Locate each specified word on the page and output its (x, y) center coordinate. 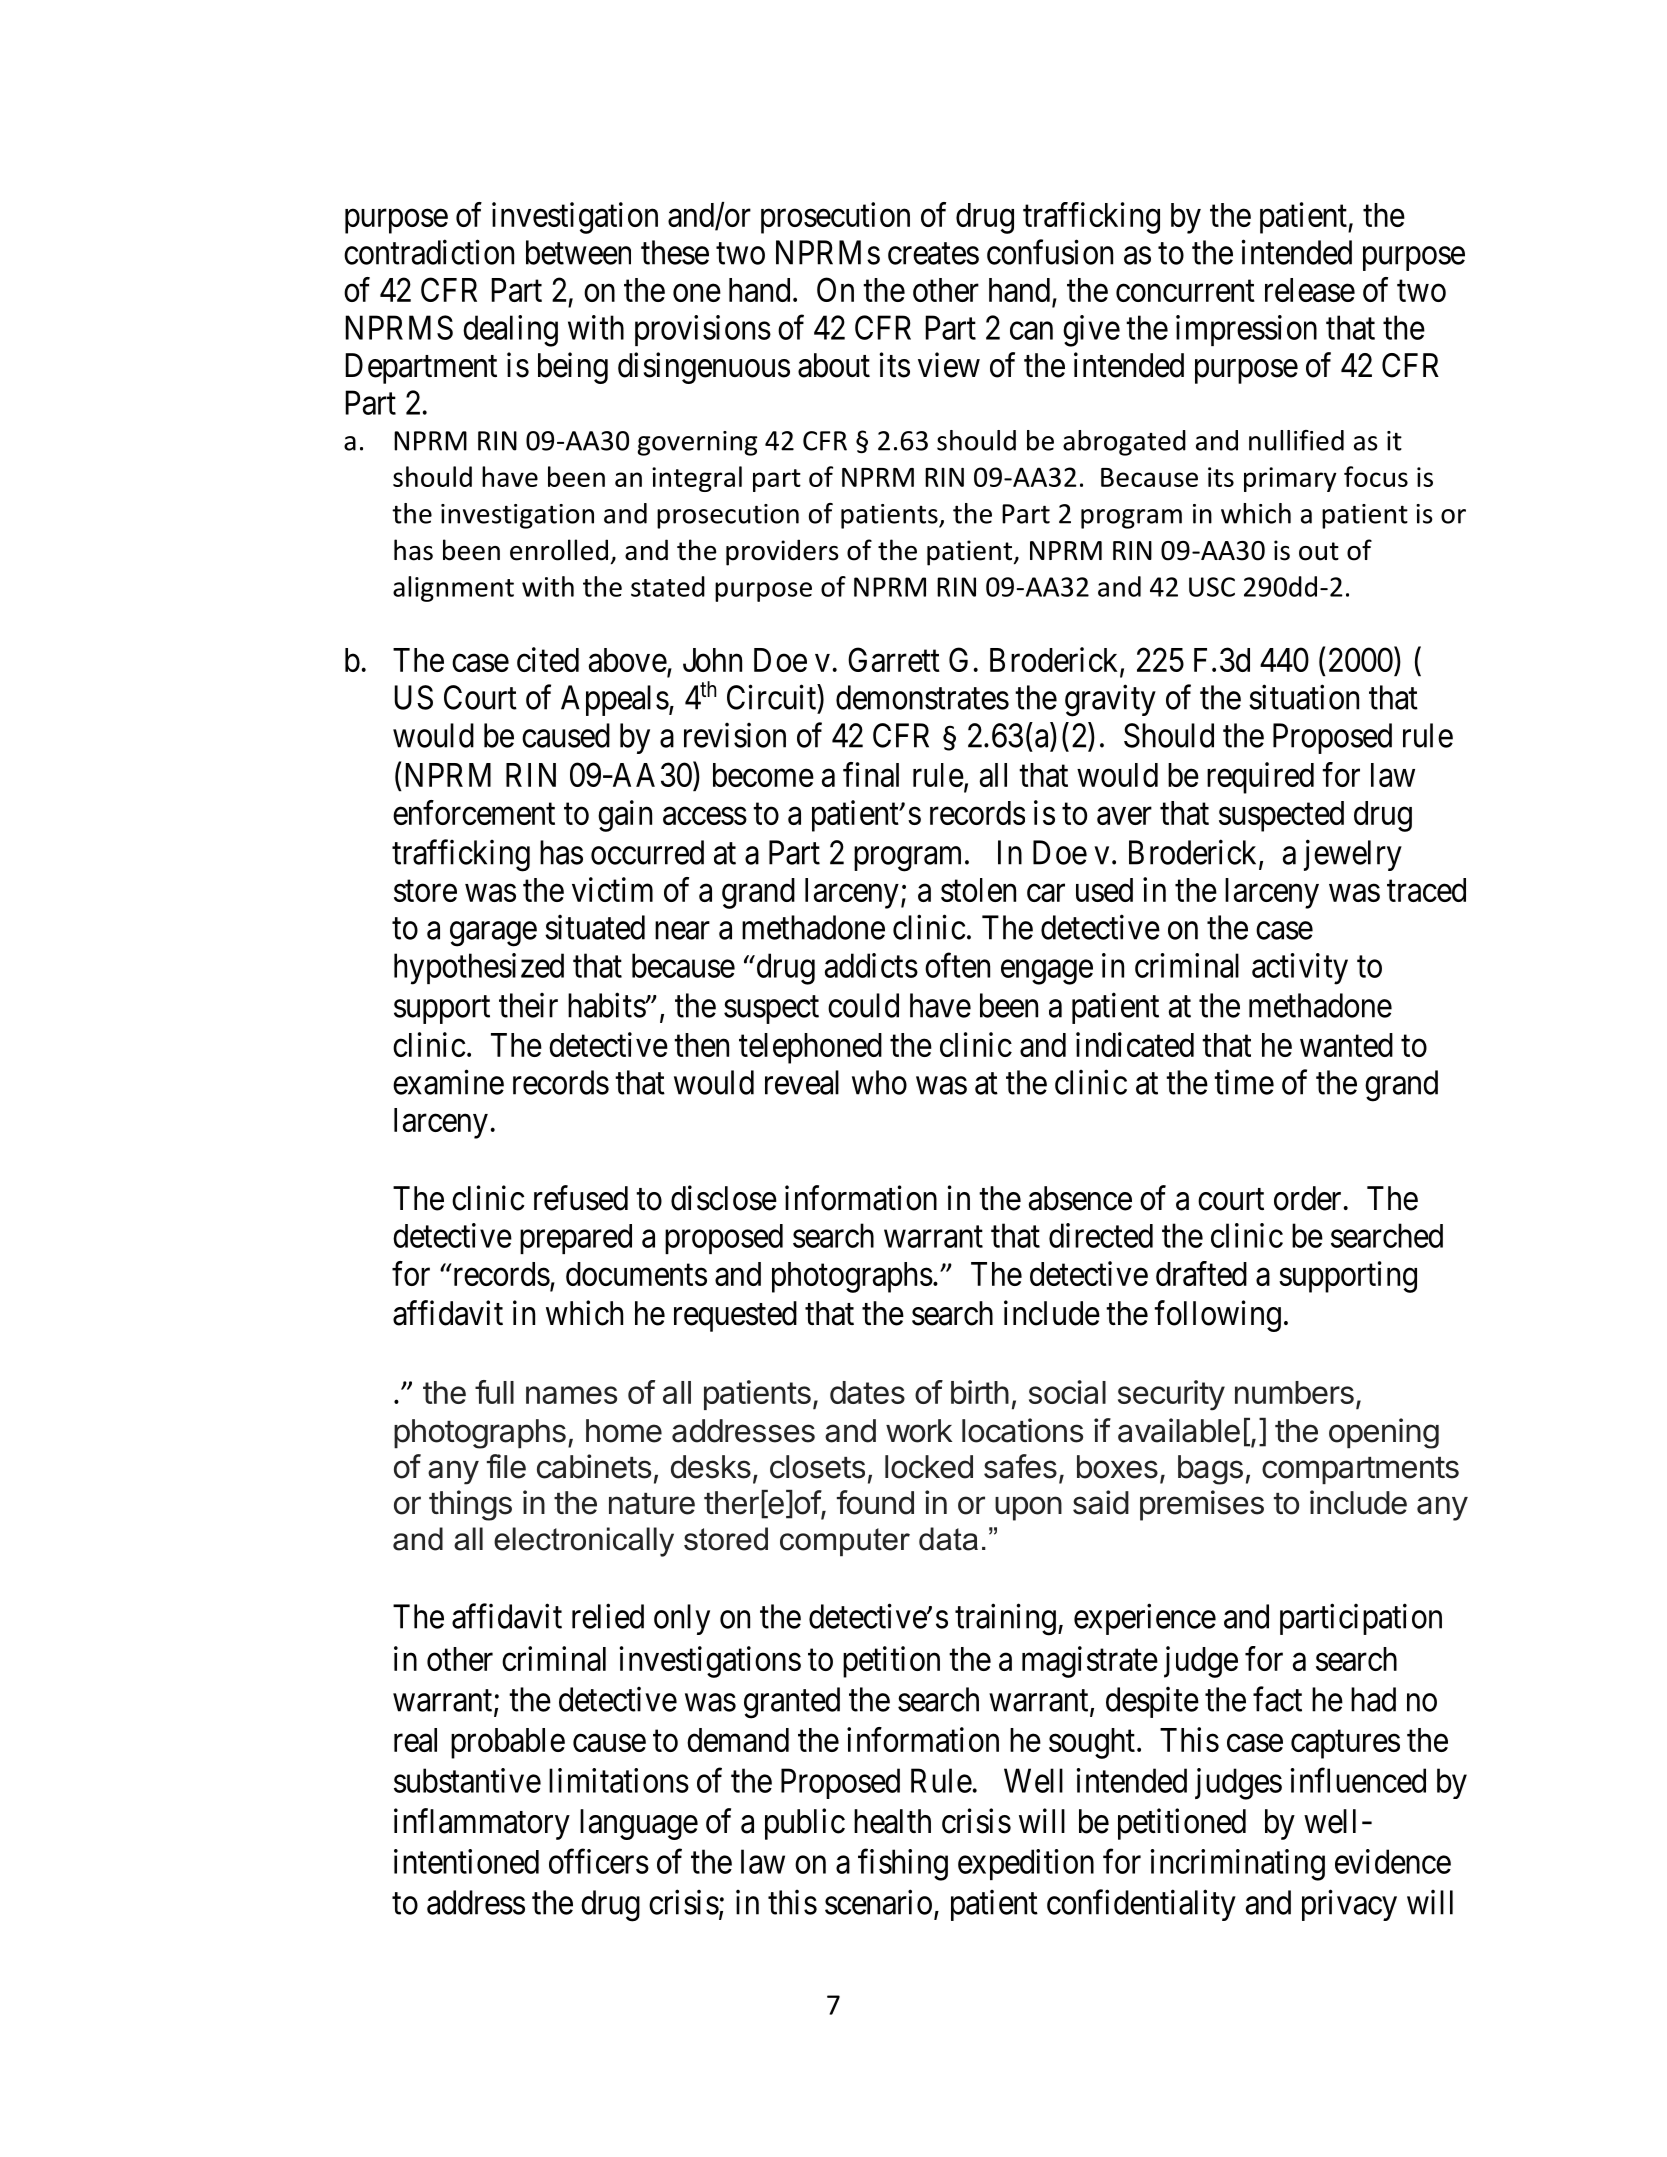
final (871, 774)
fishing (903, 1865)
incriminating (1238, 1865)
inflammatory (482, 1824)
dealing (510, 331)
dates (867, 1392)
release (1310, 290)
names (571, 1395)
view (949, 365)
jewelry (1353, 855)
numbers (1294, 1392)
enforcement (474, 812)
